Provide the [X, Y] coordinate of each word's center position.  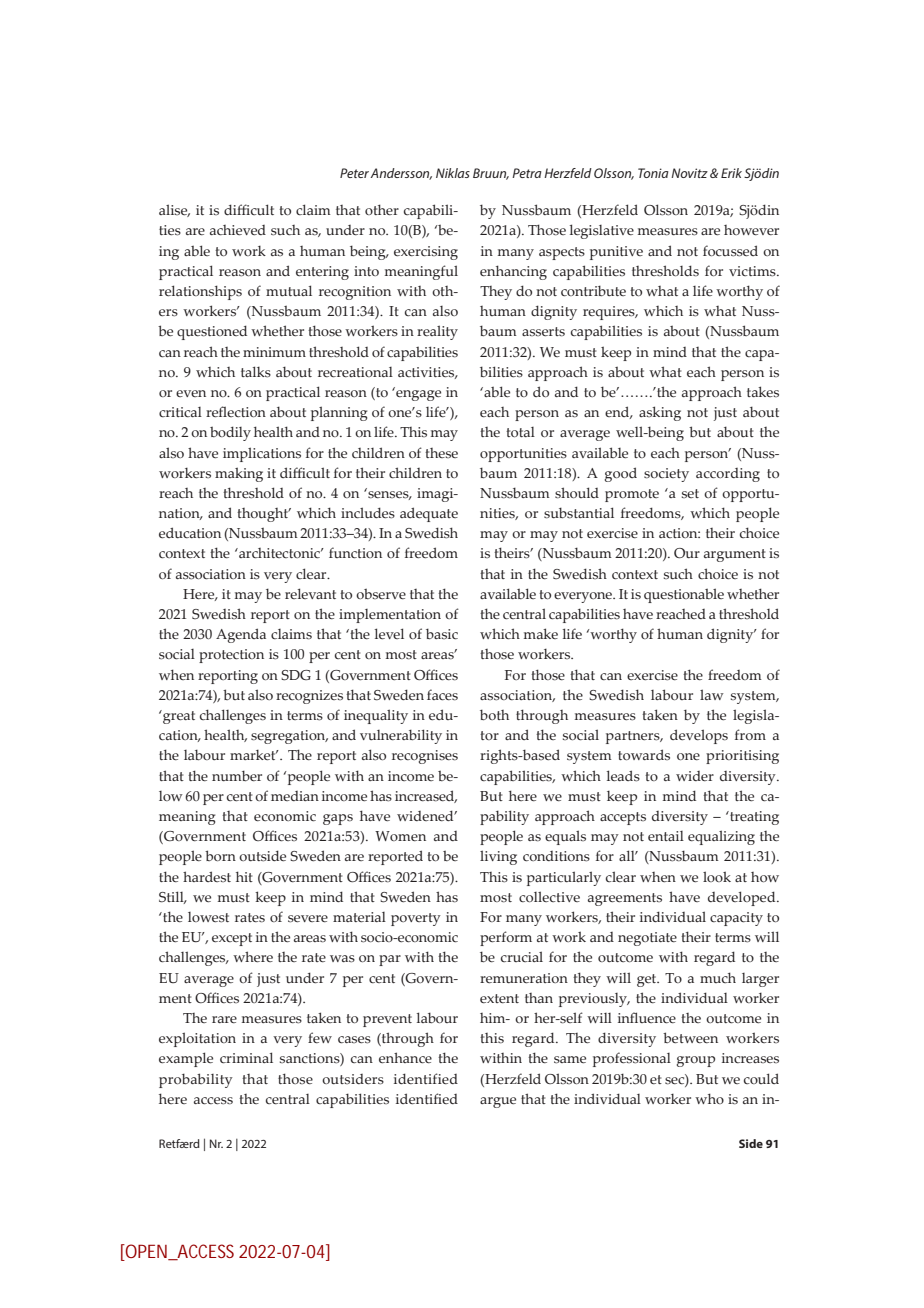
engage [417, 394]
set [690, 493]
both [494, 715]
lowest [208, 917]
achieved [238, 230]
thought [264, 515]
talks [256, 372]
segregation [289, 737]
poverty [416, 919]
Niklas [453, 173]
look [717, 876]
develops [699, 736]
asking [660, 413]
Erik [731, 173]
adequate [429, 514]
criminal [246, 1058]
